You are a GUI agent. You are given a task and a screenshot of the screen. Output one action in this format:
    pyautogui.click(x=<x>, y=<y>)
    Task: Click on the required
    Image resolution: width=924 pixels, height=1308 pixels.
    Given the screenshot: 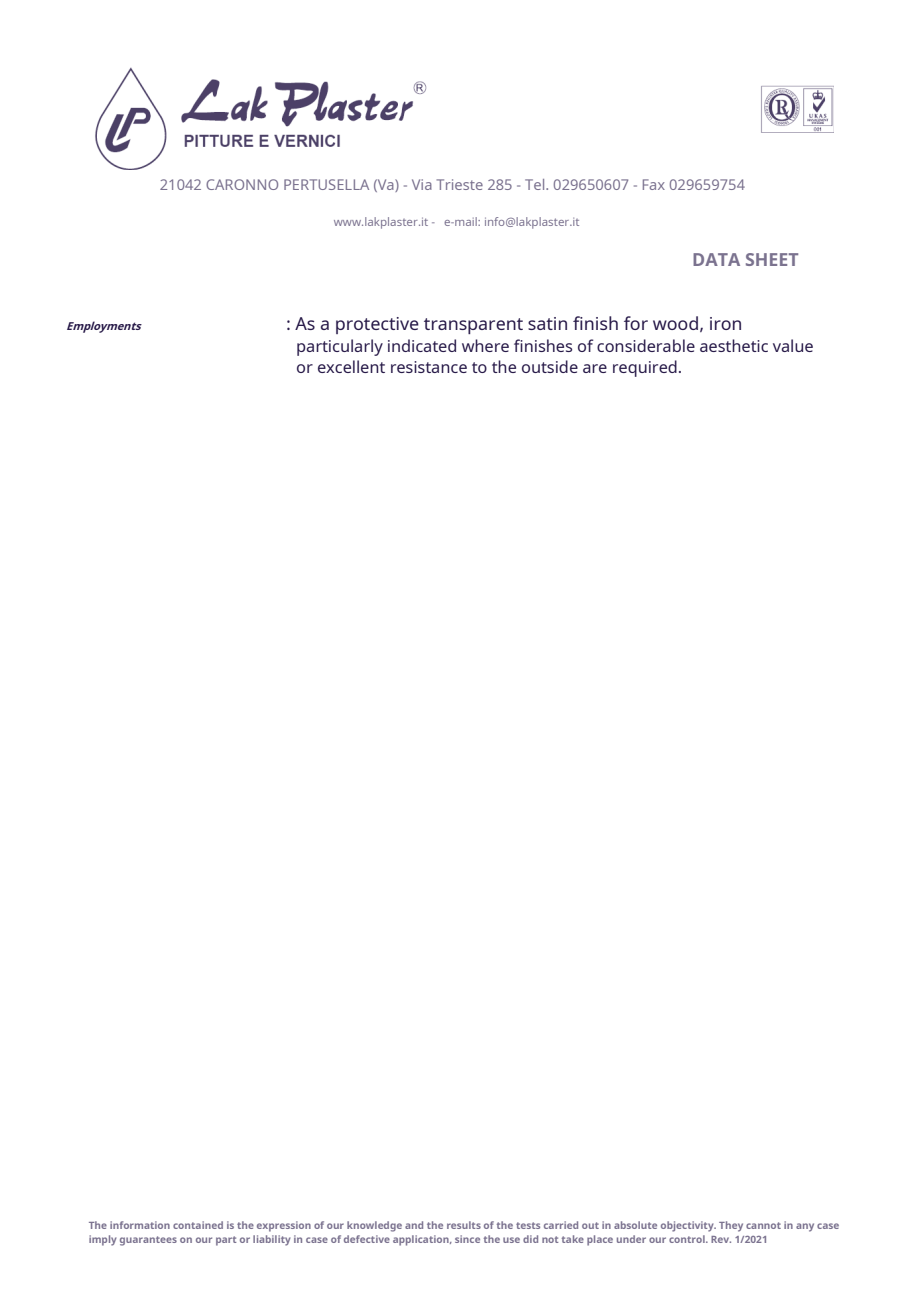 What is the action you would take?
    pyautogui.click(x=645, y=368)
